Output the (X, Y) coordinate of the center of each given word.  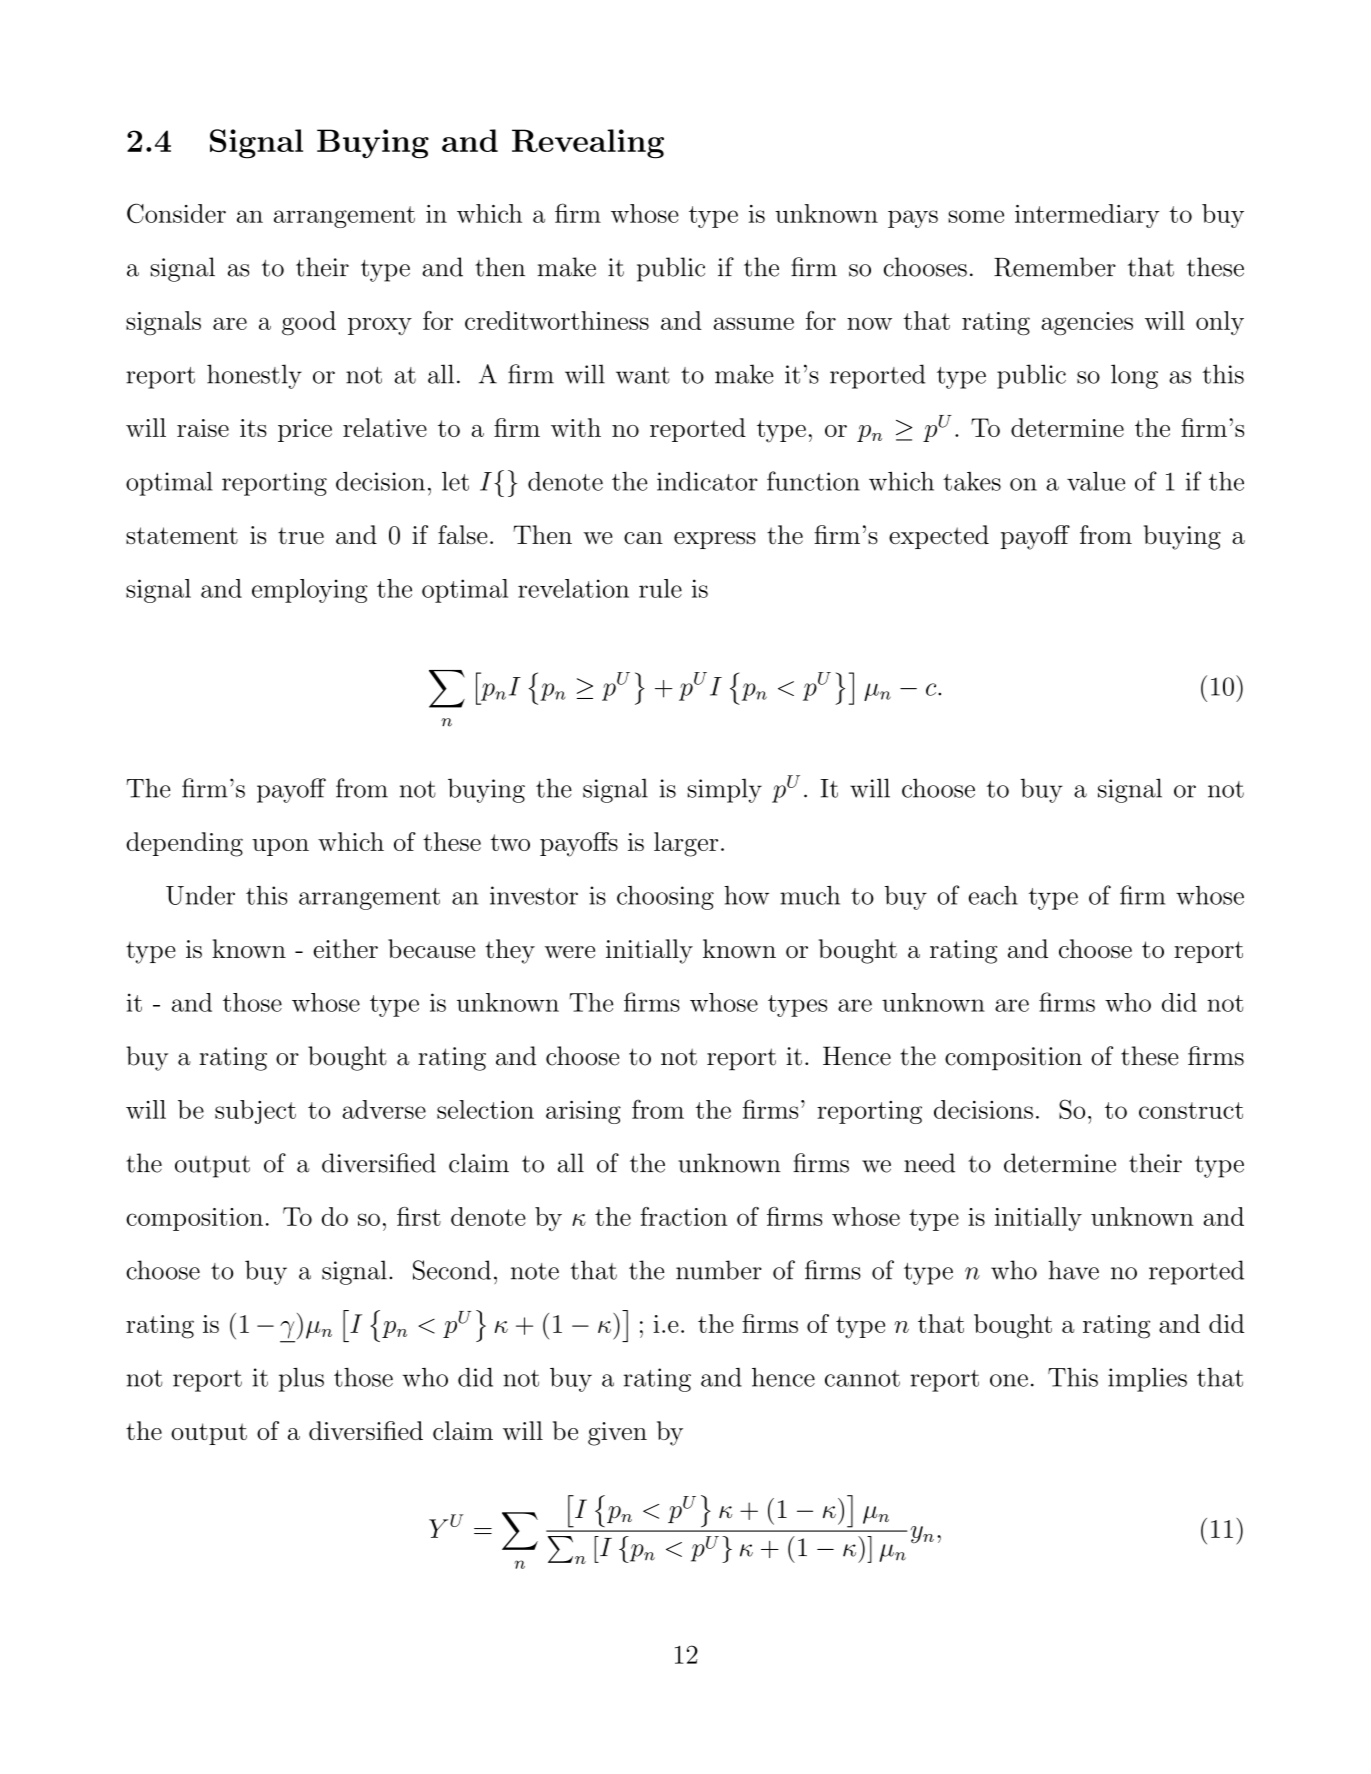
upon (280, 847)
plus (301, 1379)
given (617, 1434)
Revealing (588, 144)
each (993, 895)
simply (725, 790)
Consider (176, 213)
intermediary (1087, 216)
